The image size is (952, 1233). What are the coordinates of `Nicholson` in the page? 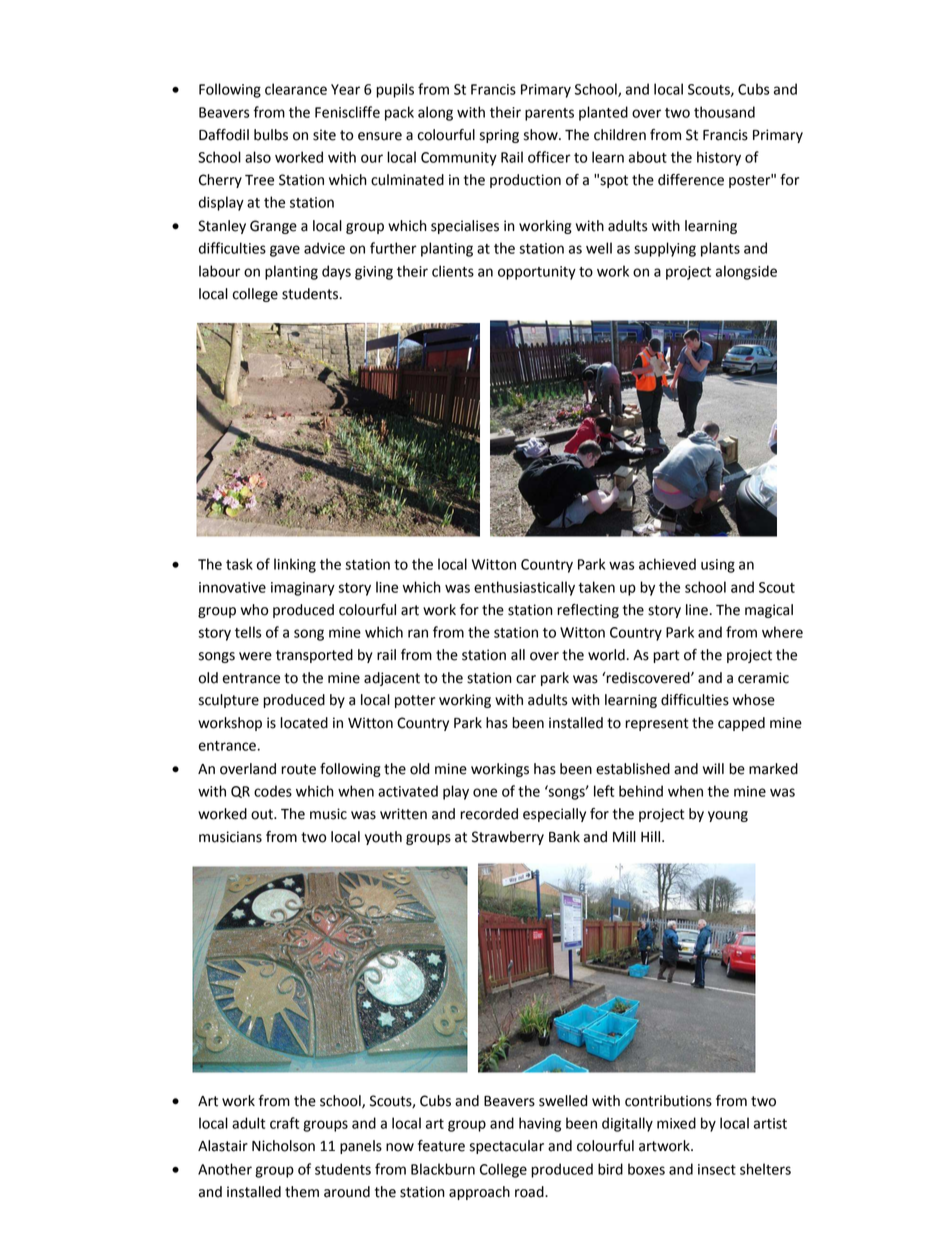 It's located at (283, 1146).
